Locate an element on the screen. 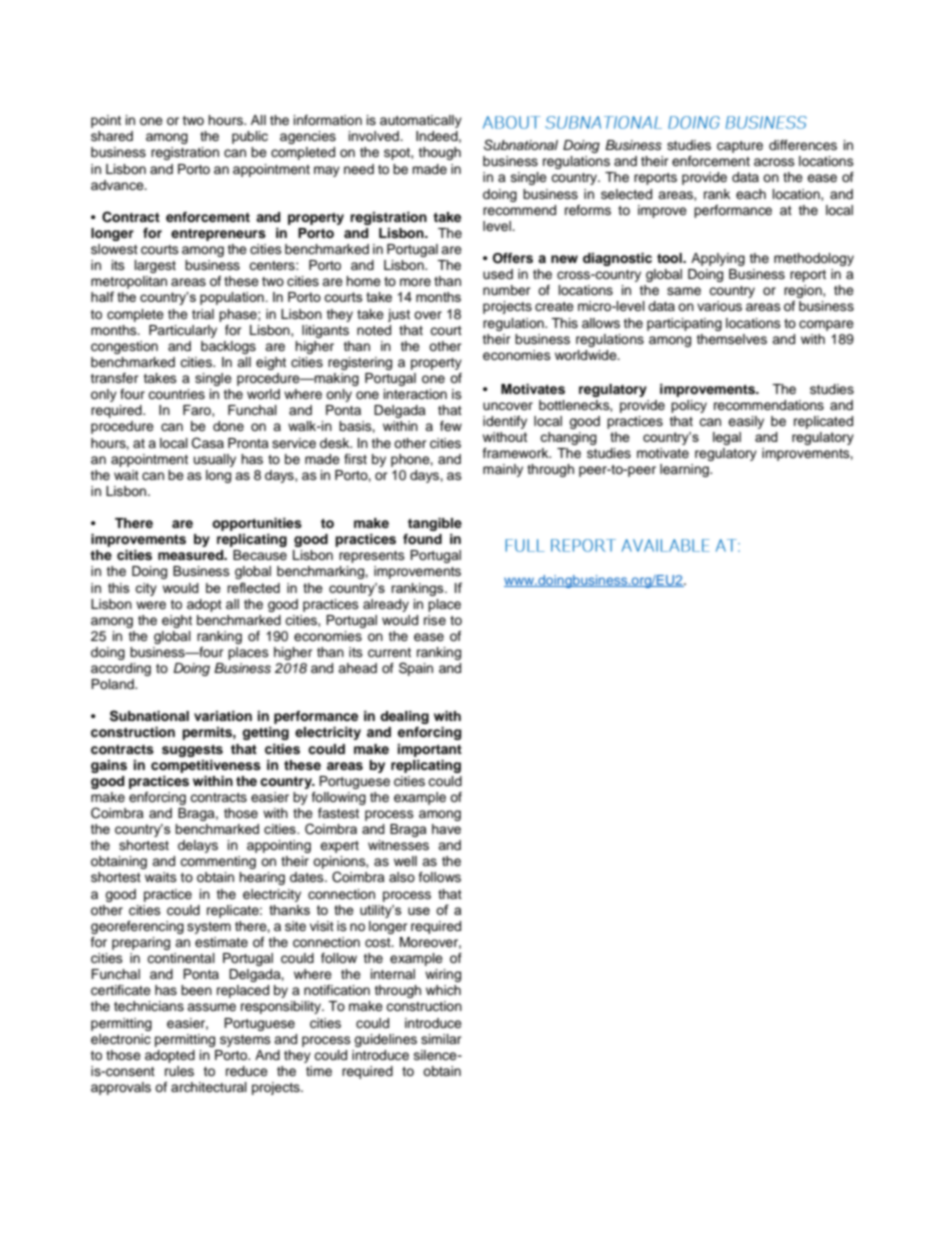 Image resolution: width=952 pixels, height=1233 pixels. though is located at coordinates (439, 153).
